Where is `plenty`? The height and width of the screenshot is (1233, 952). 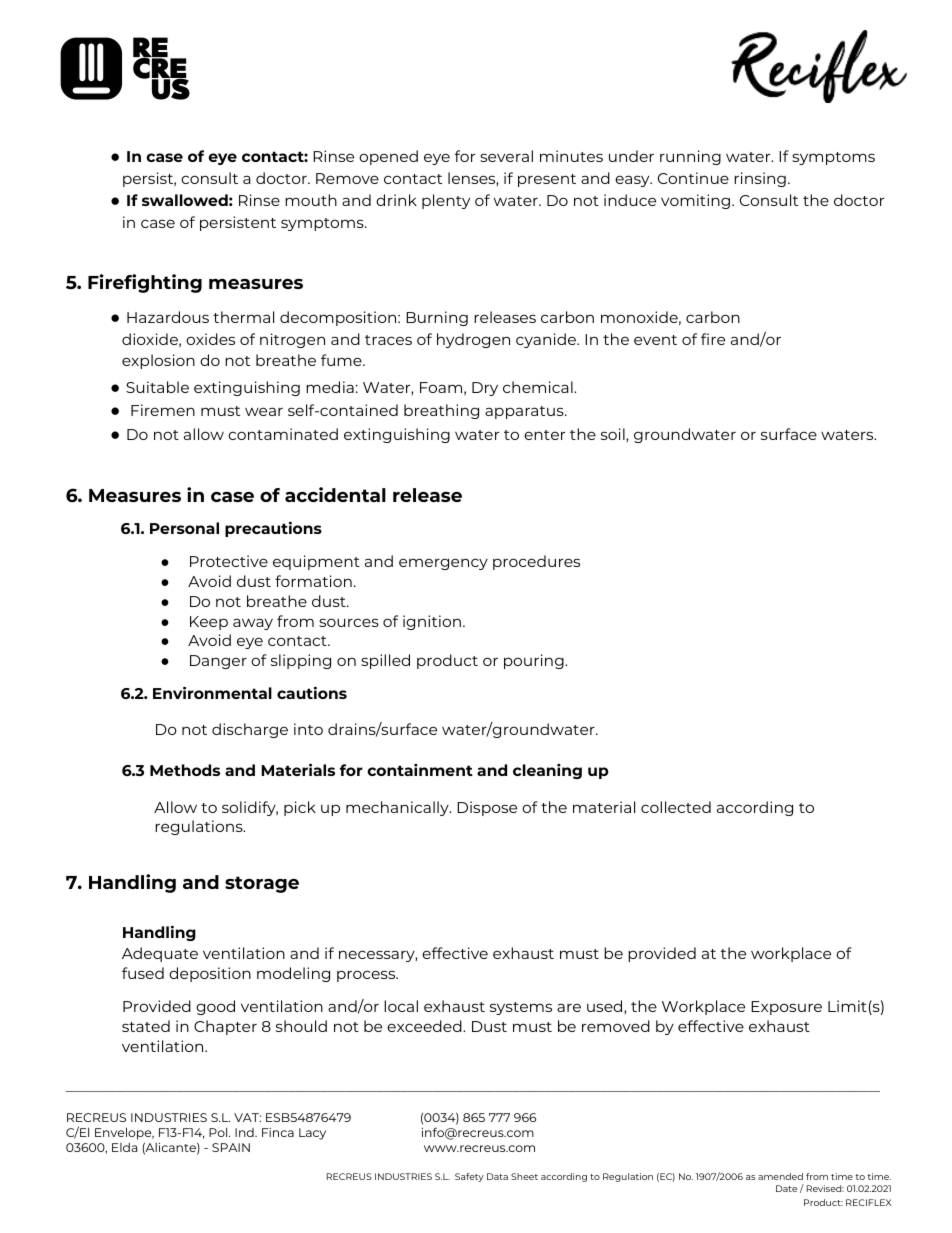
plenty is located at coordinates (446, 201).
